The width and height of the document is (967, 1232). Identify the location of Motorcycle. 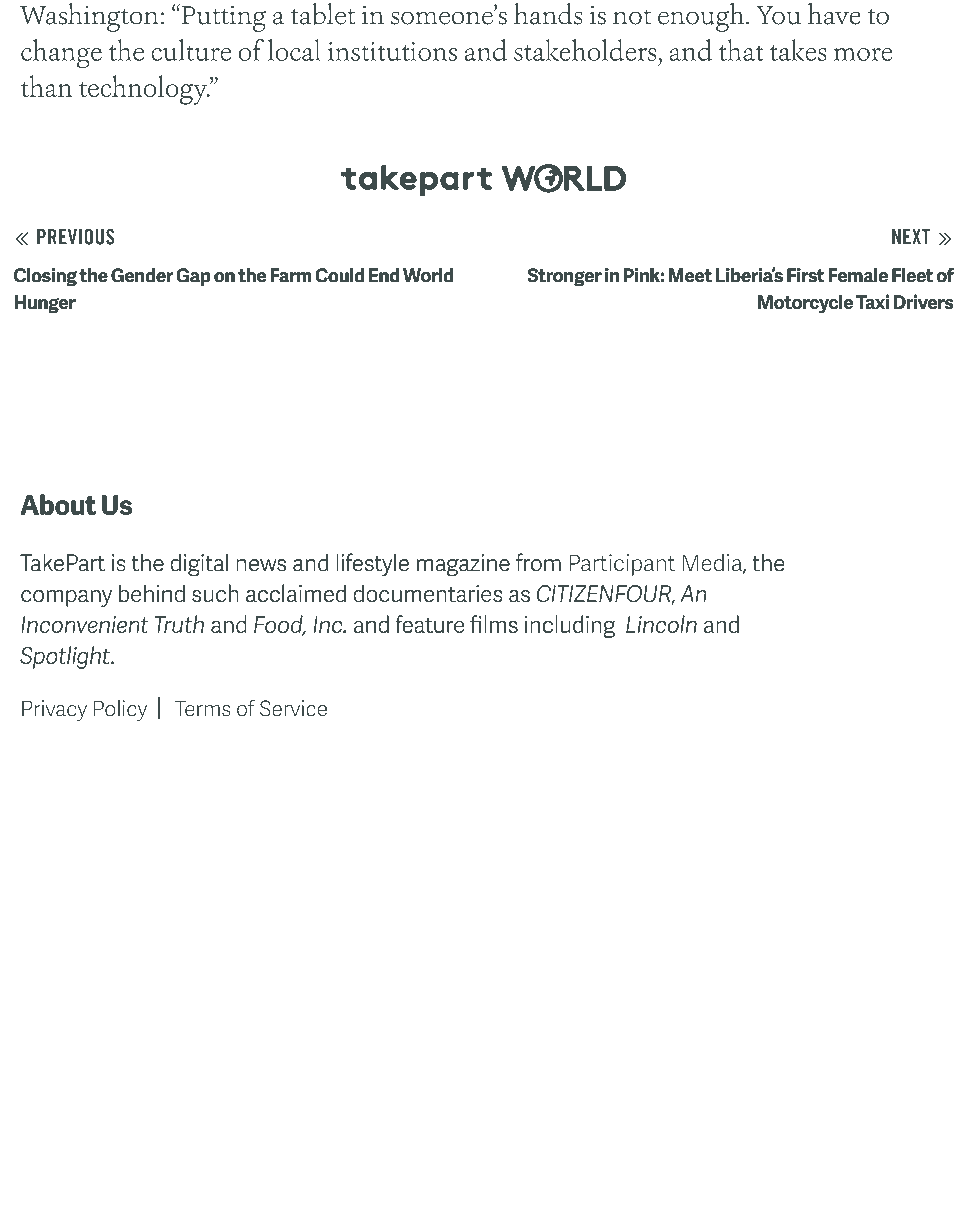
(805, 303).
